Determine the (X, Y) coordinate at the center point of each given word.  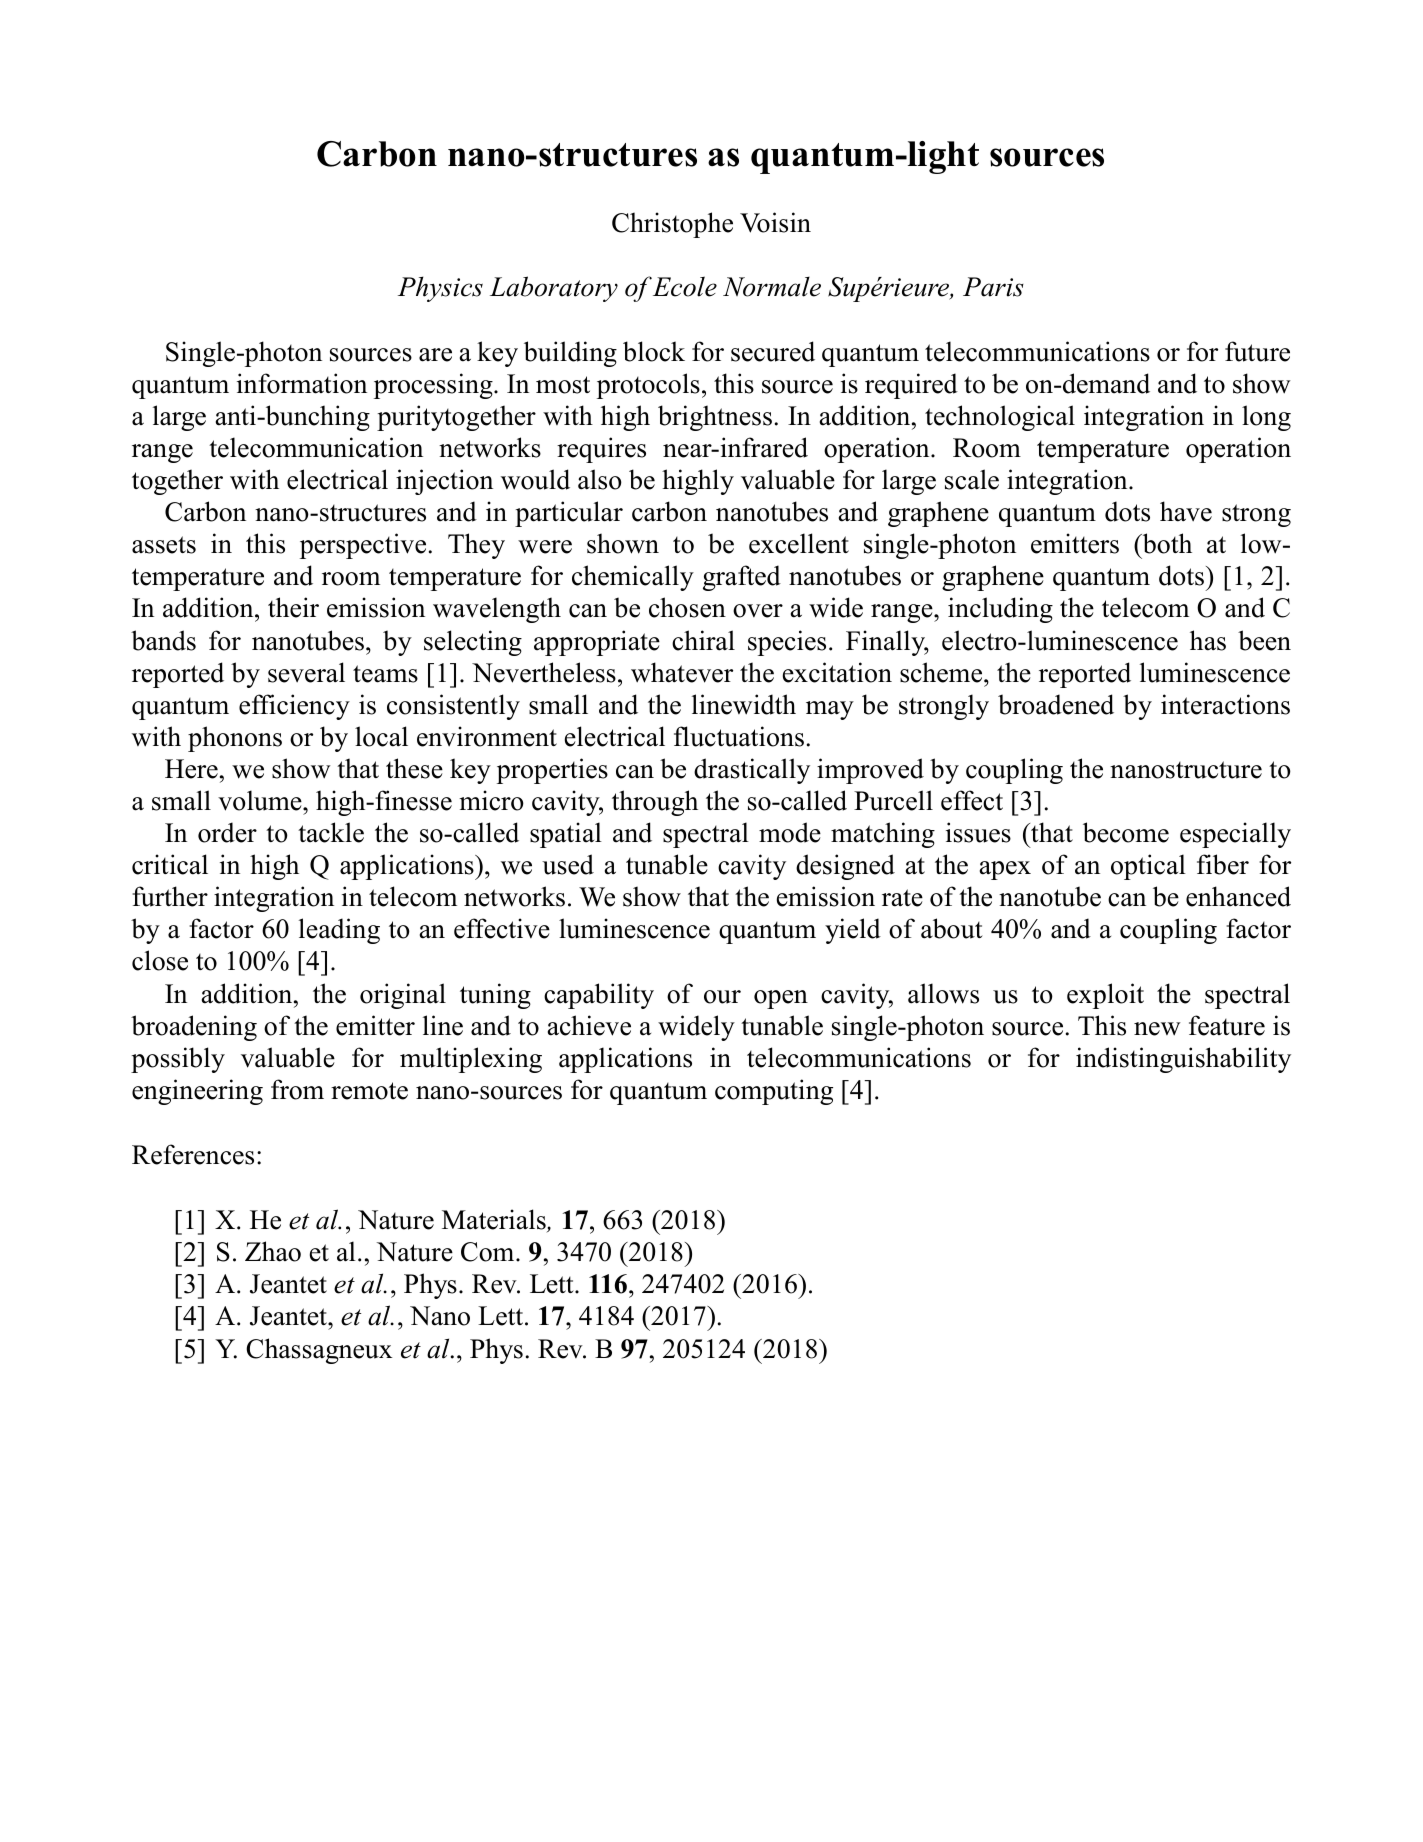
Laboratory (554, 289)
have (1186, 511)
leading (339, 931)
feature (1227, 1025)
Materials (495, 1220)
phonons (235, 739)
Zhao (273, 1251)
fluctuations (739, 736)
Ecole (685, 286)
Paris (993, 287)
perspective (363, 546)
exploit (1105, 996)
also (600, 479)
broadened (1056, 704)
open (781, 999)
